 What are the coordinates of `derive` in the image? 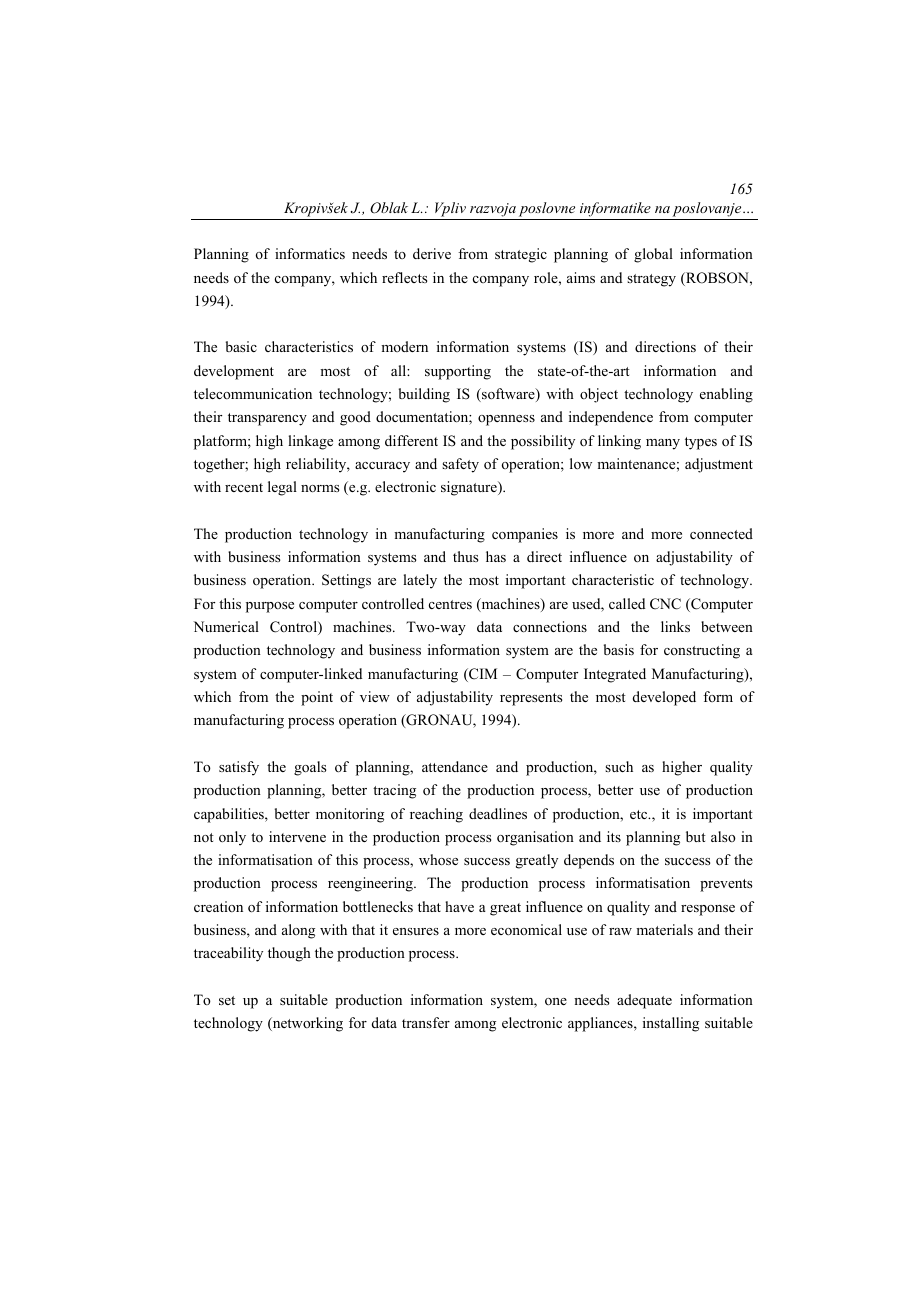 It's located at (432, 253).
